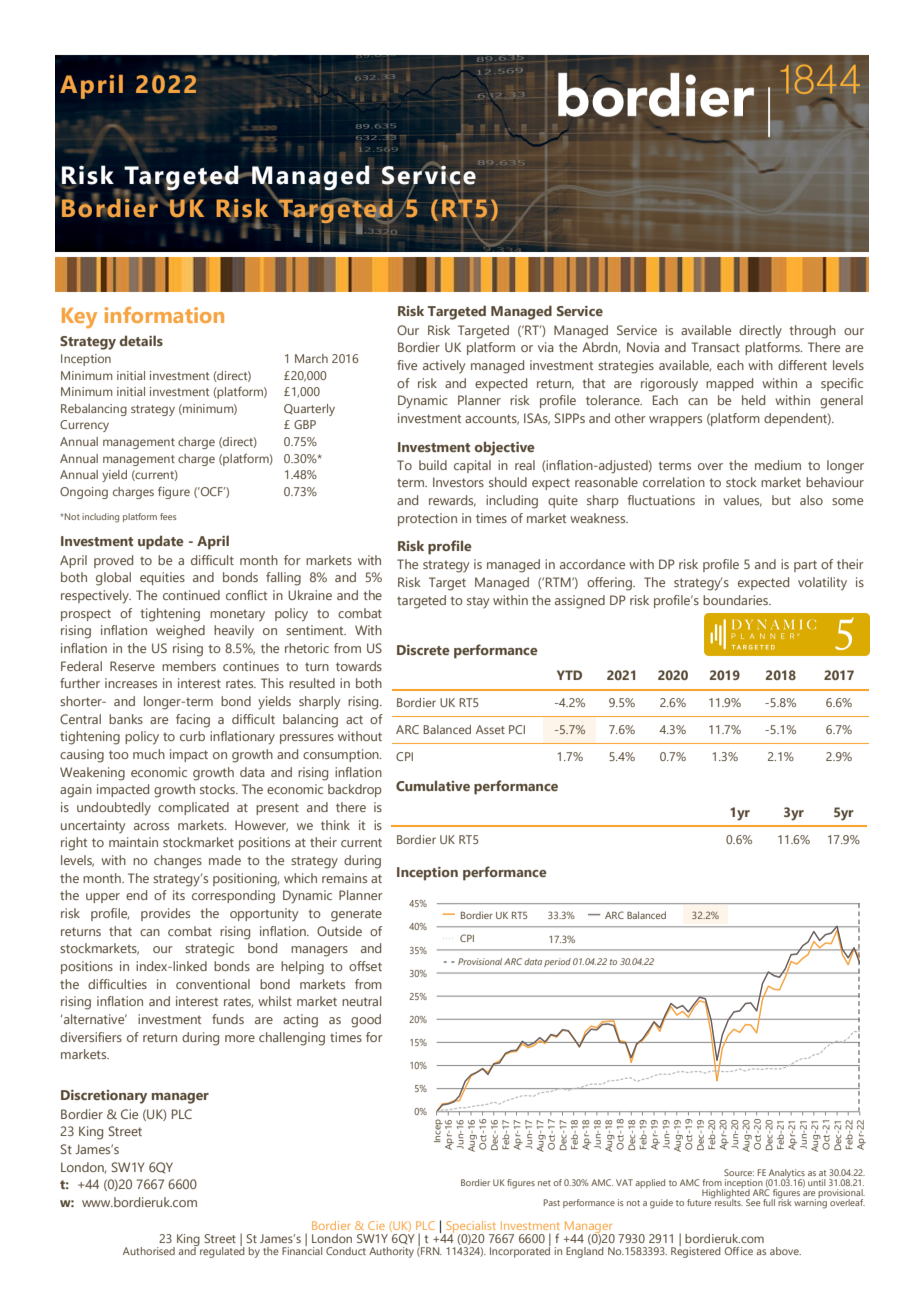 The image size is (924, 1308). Describe the element at coordinates (517, 729) in the screenshot. I see `PCI` at that location.
